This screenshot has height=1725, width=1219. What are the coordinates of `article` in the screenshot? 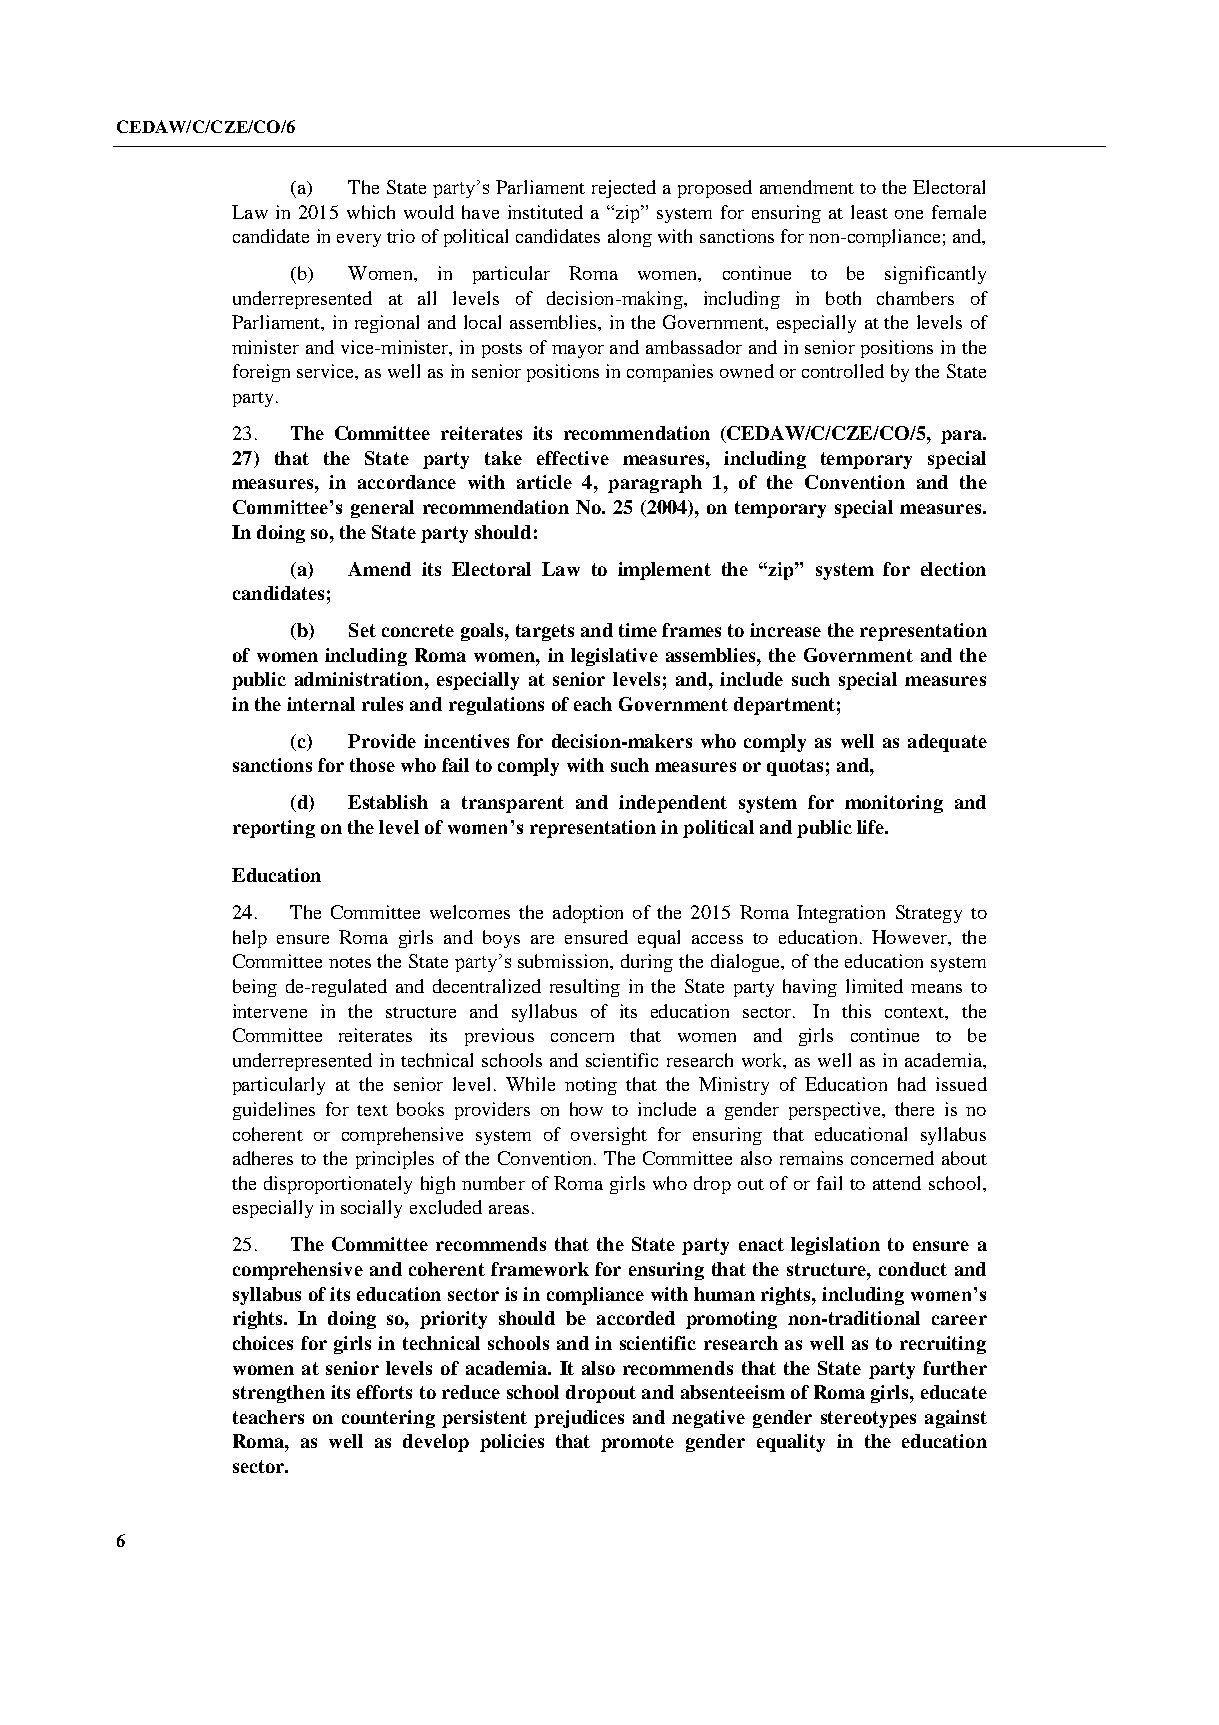 It's located at (544, 482).
